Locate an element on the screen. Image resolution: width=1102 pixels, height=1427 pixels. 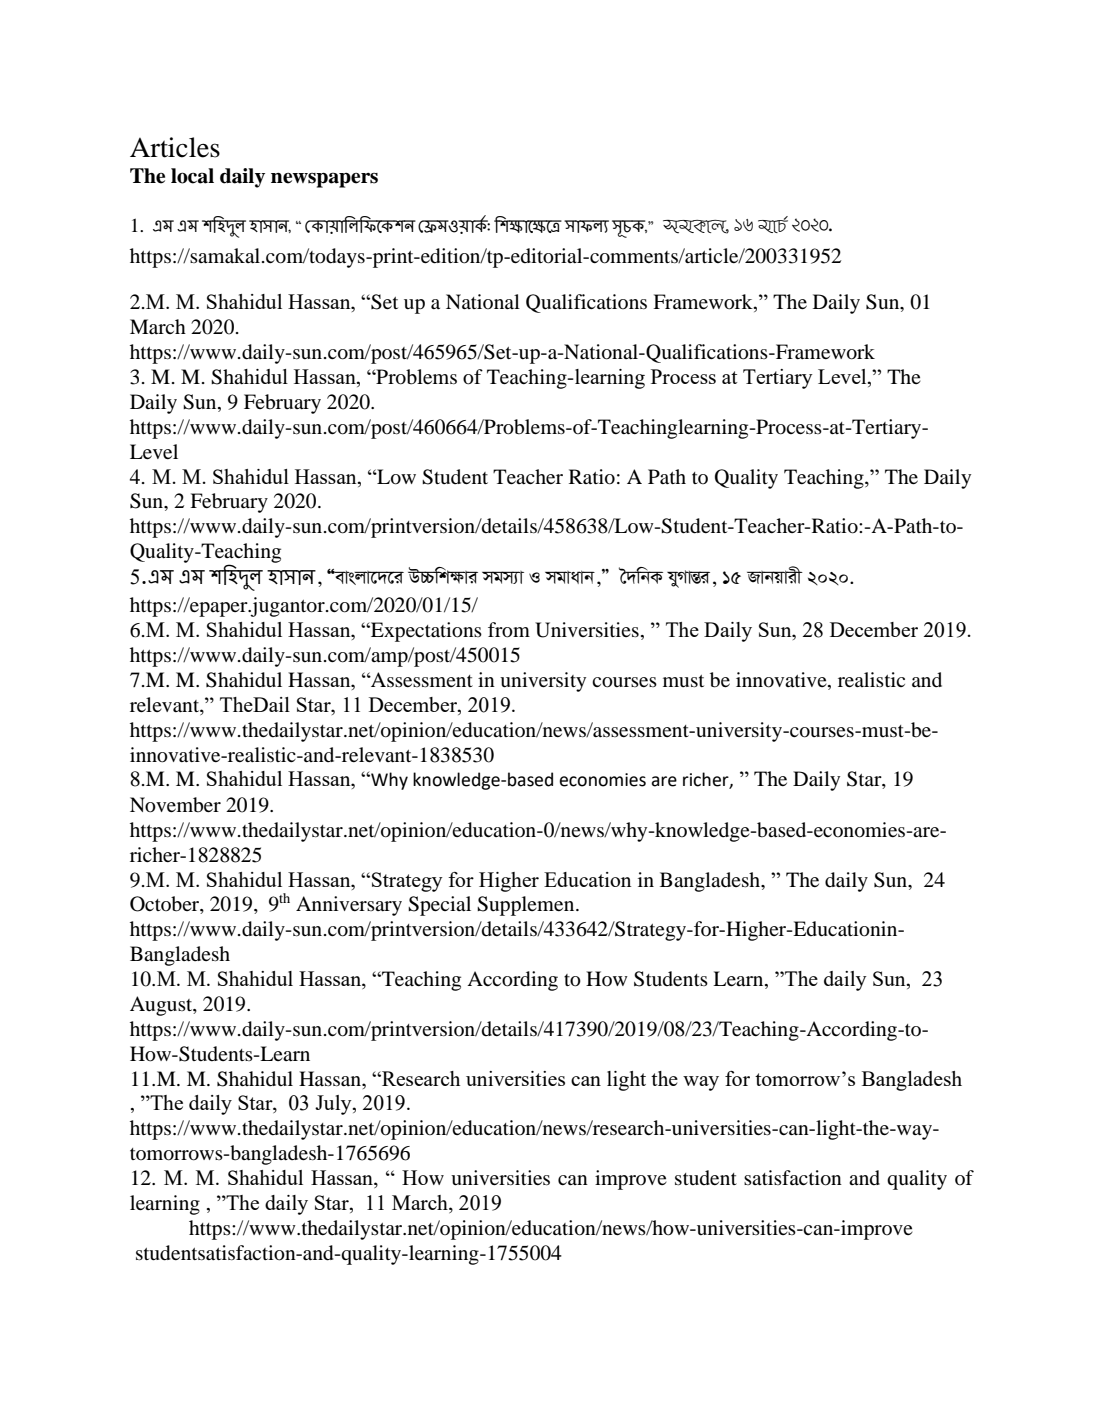
November is located at coordinates (175, 805).
